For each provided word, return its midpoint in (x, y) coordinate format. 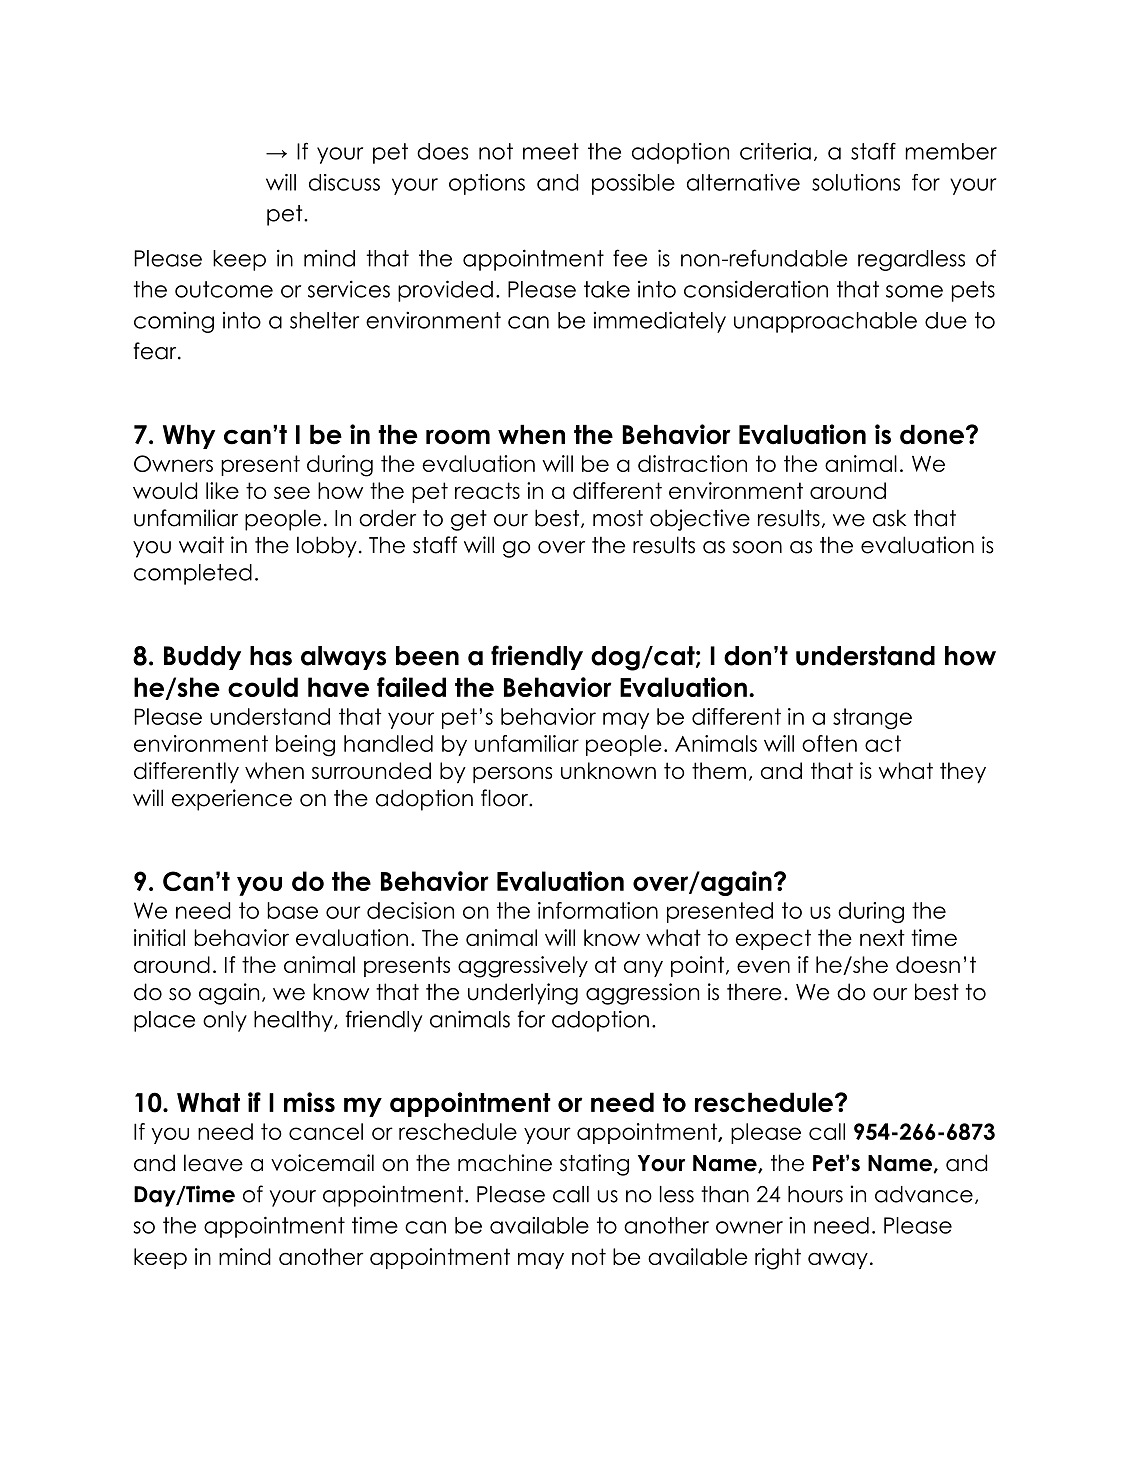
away (838, 1260)
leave (213, 1163)
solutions (856, 182)
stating (594, 1165)
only (225, 1021)
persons (512, 775)
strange (872, 719)
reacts (487, 490)
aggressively (523, 967)
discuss (344, 182)
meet (551, 151)
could (263, 687)
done (932, 434)
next (882, 937)
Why (189, 436)
